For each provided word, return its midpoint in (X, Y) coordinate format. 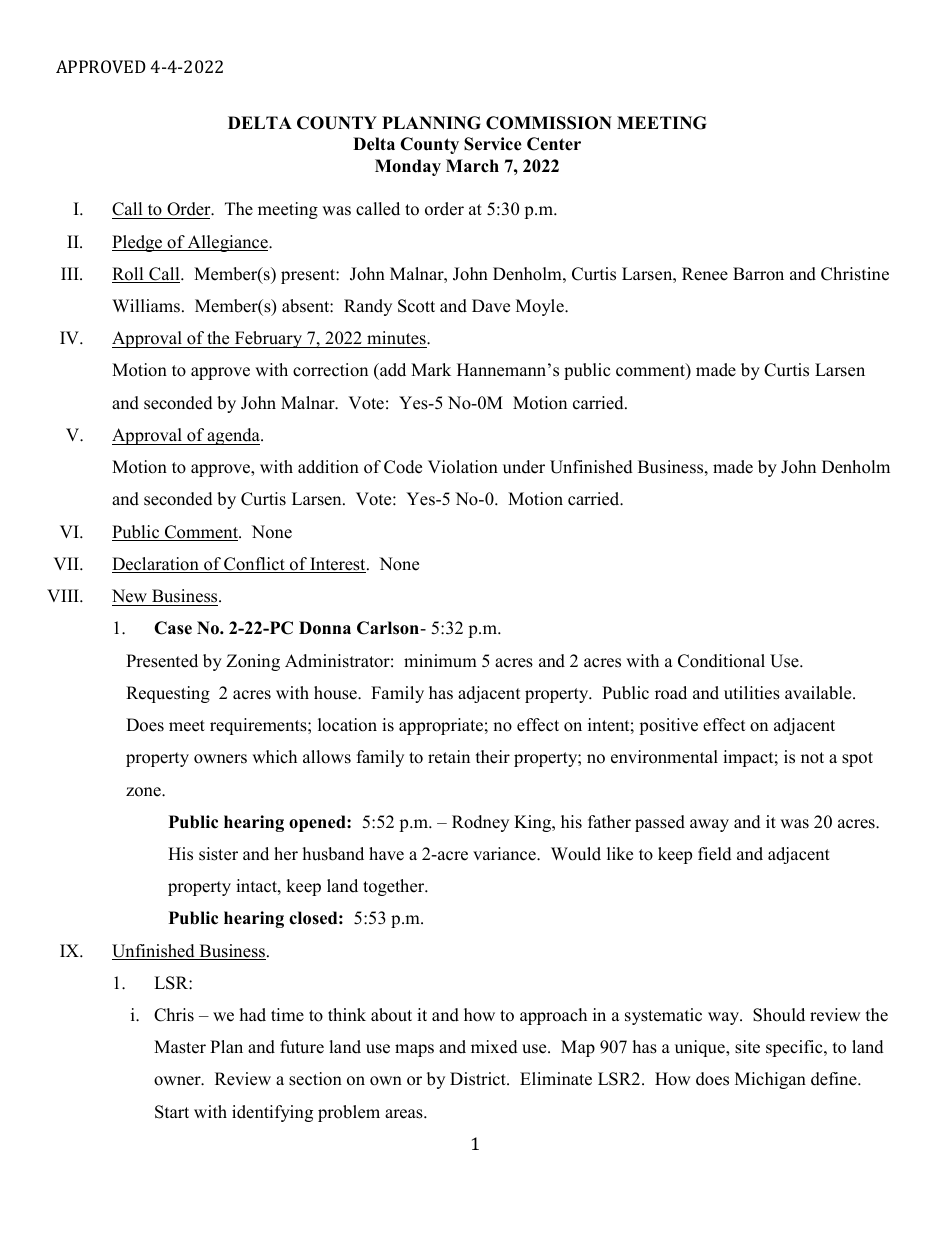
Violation (463, 467)
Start (172, 1112)
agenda (234, 436)
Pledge (138, 243)
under (524, 467)
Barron (758, 274)
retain (449, 757)
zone (144, 792)
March (472, 166)
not (812, 758)
